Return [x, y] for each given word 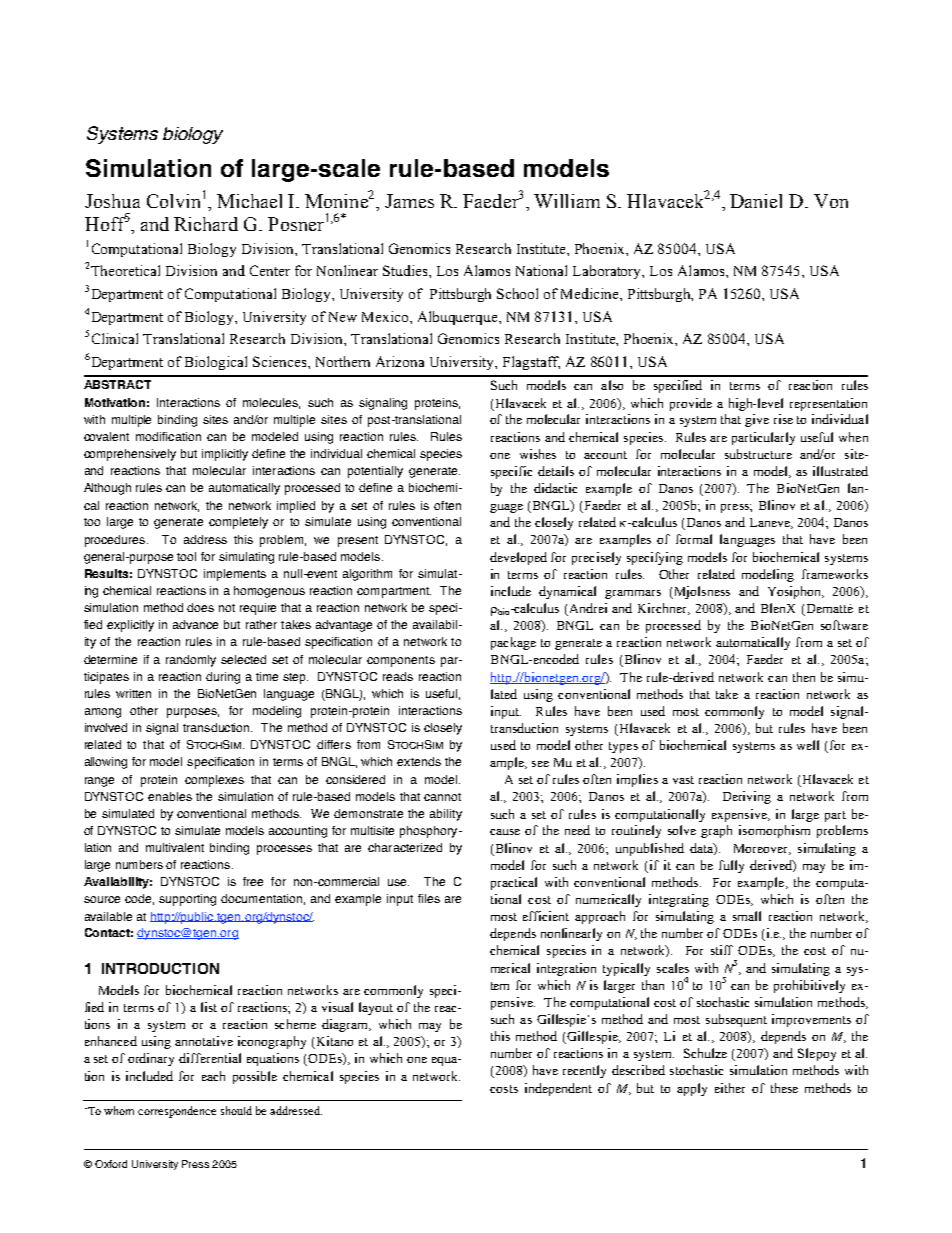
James [409, 201]
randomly [191, 661]
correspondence [177, 1112]
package [513, 643]
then [804, 677]
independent [558, 1089]
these [784, 1088]
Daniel [756, 201]
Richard [206, 224]
